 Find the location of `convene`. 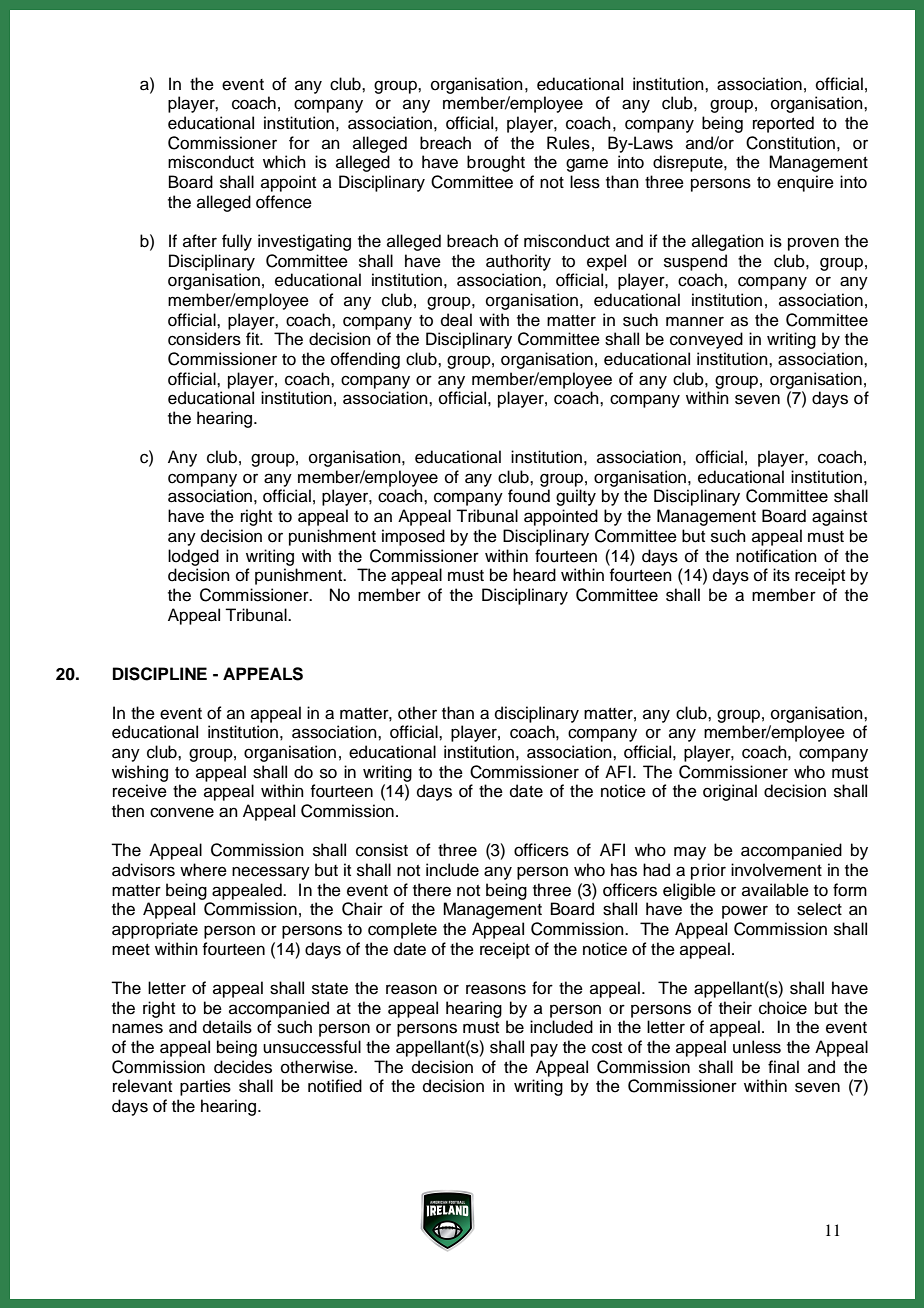

convene is located at coordinates (182, 812).
